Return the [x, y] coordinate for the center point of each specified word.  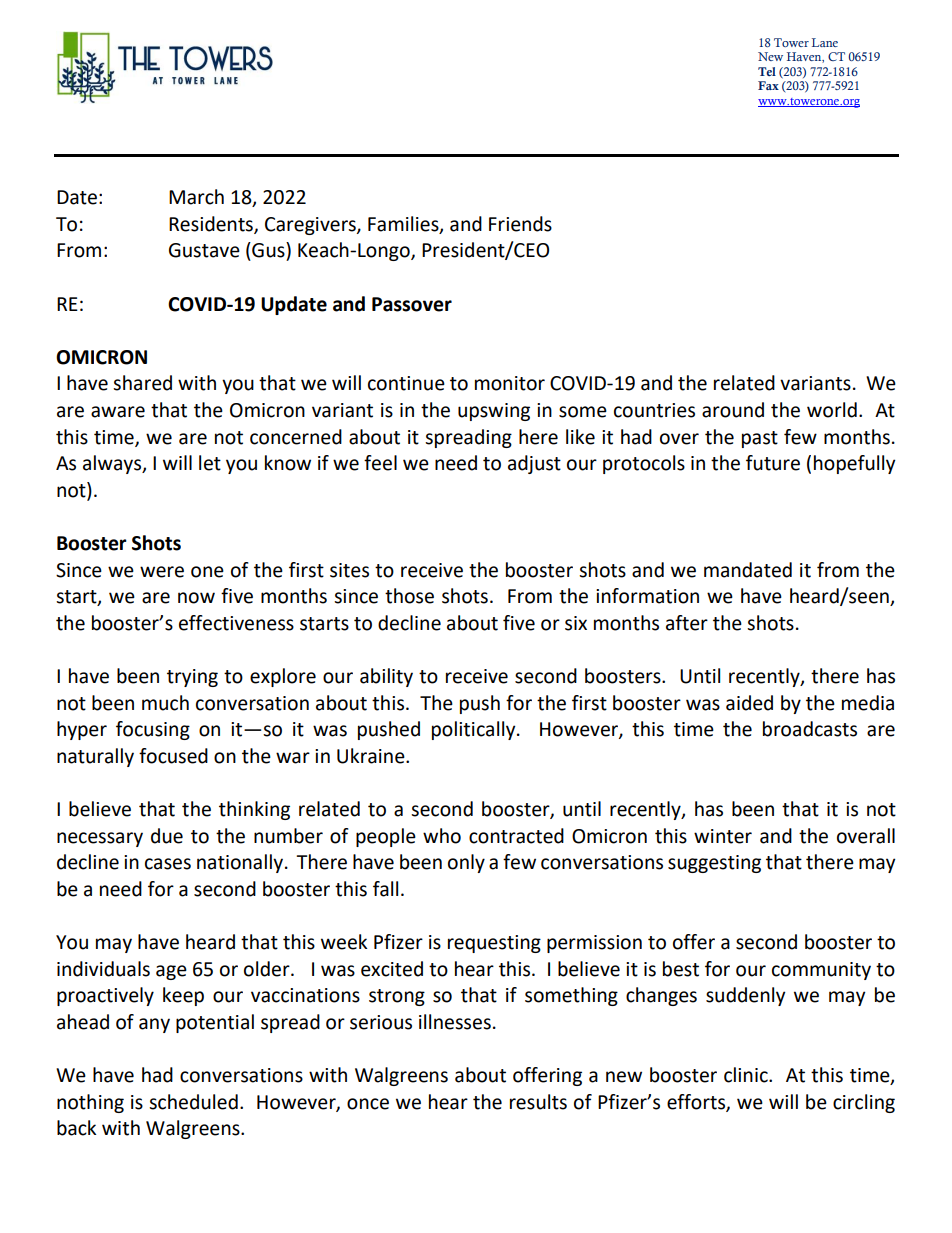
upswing [494, 412]
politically [475, 730]
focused [173, 756]
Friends [520, 224]
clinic [747, 1075]
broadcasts [810, 729]
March [196, 197]
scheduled [193, 1102]
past [760, 439]
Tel [767, 71]
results [538, 1102]
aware [118, 412]
